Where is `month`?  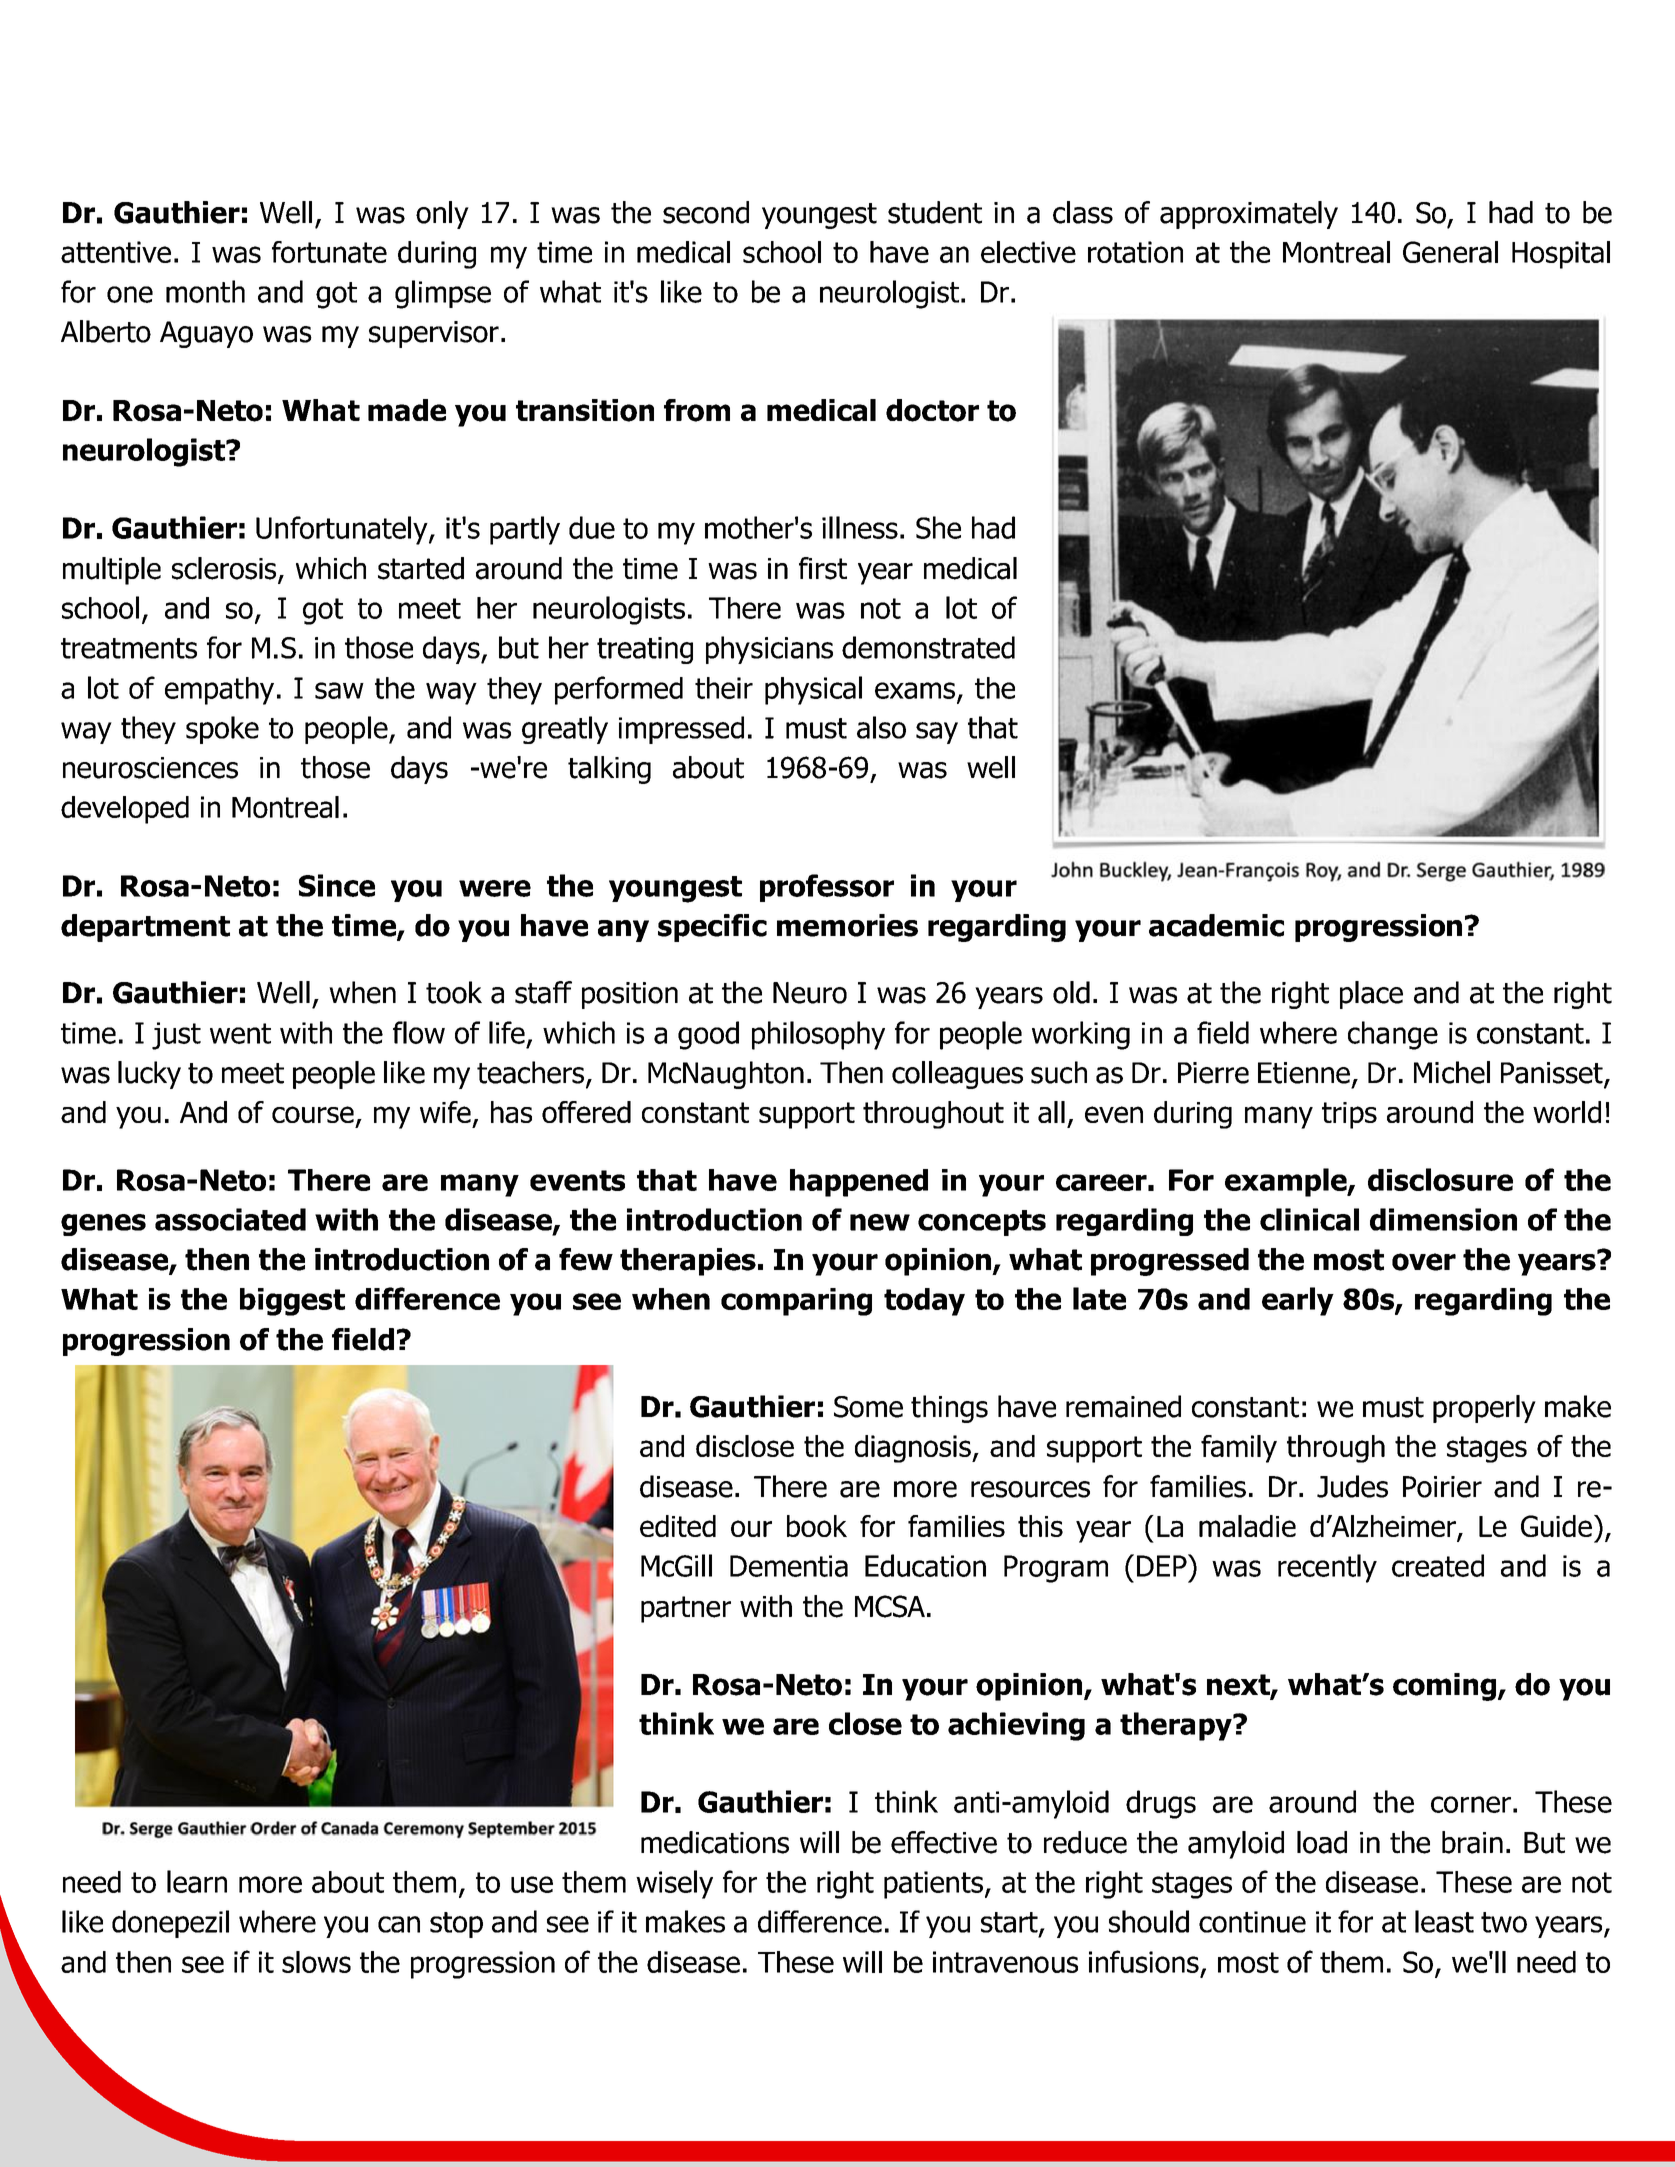
month is located at coordinates (205, 291).
